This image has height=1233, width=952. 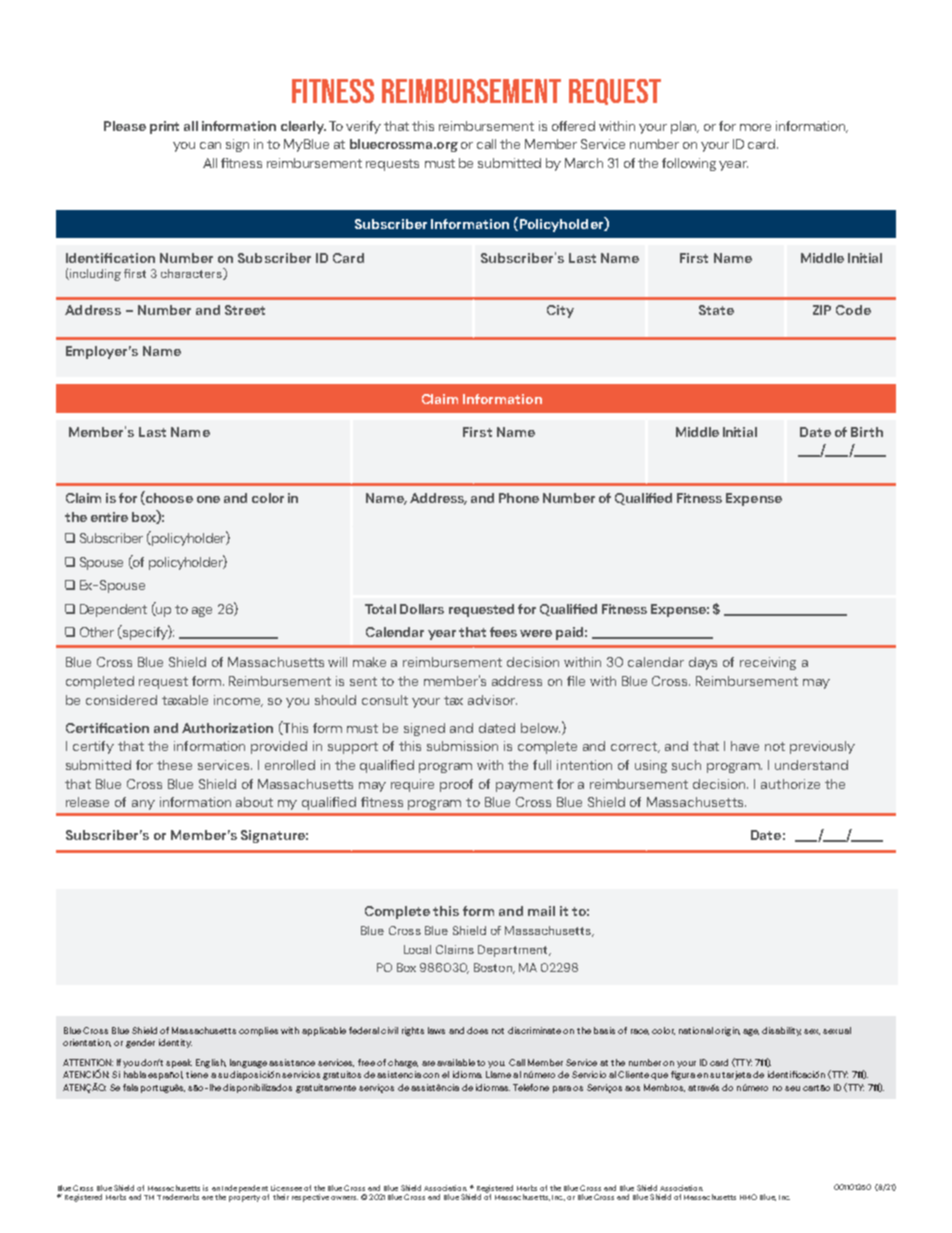 What do you see at coordinates (281, 1197) in the image?
I see `their` at bounding box center [281, 1197].
